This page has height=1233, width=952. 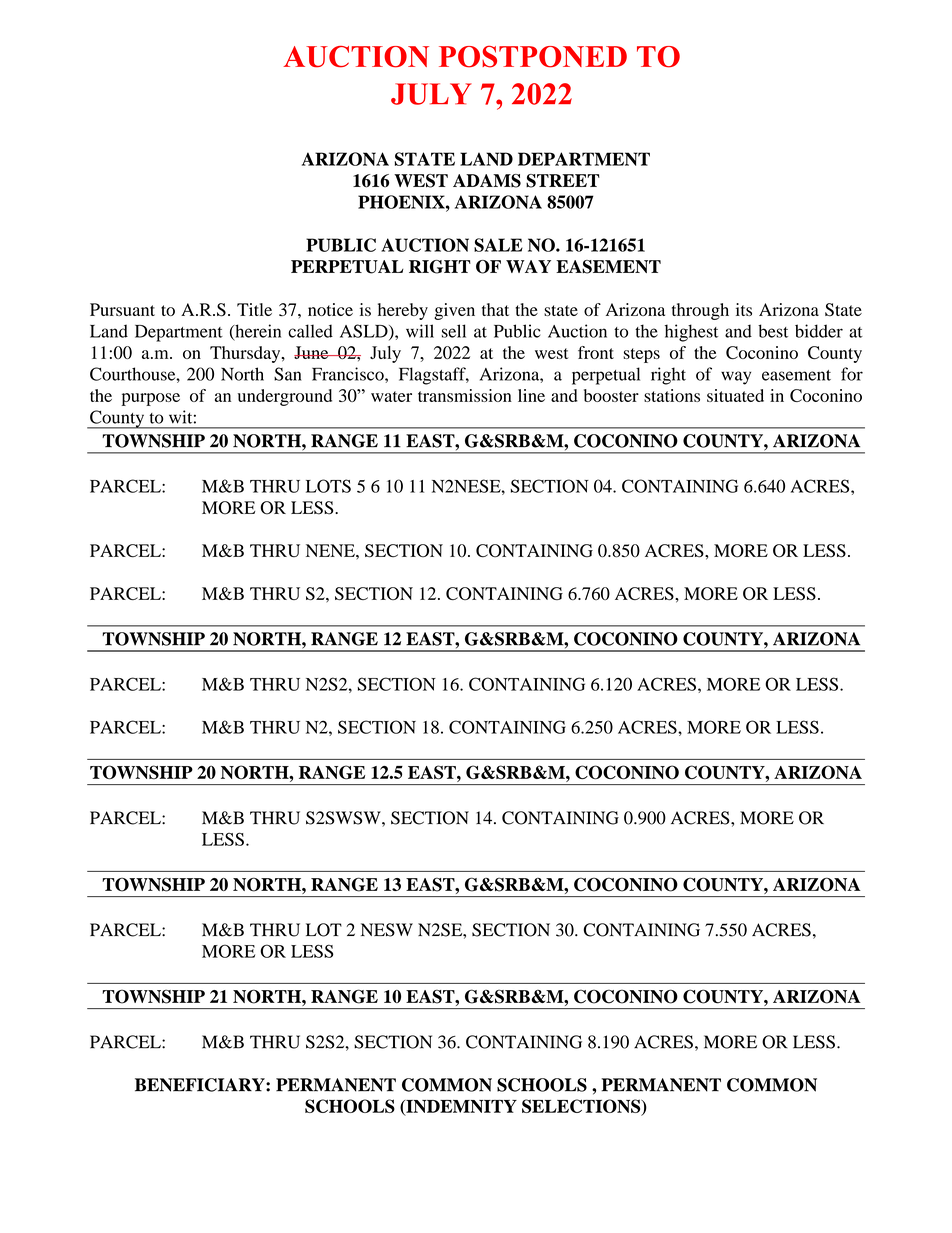 What do you see at coordinates (465, 395) in the page?
I see `transmission` at bounding box center [465, 395].
